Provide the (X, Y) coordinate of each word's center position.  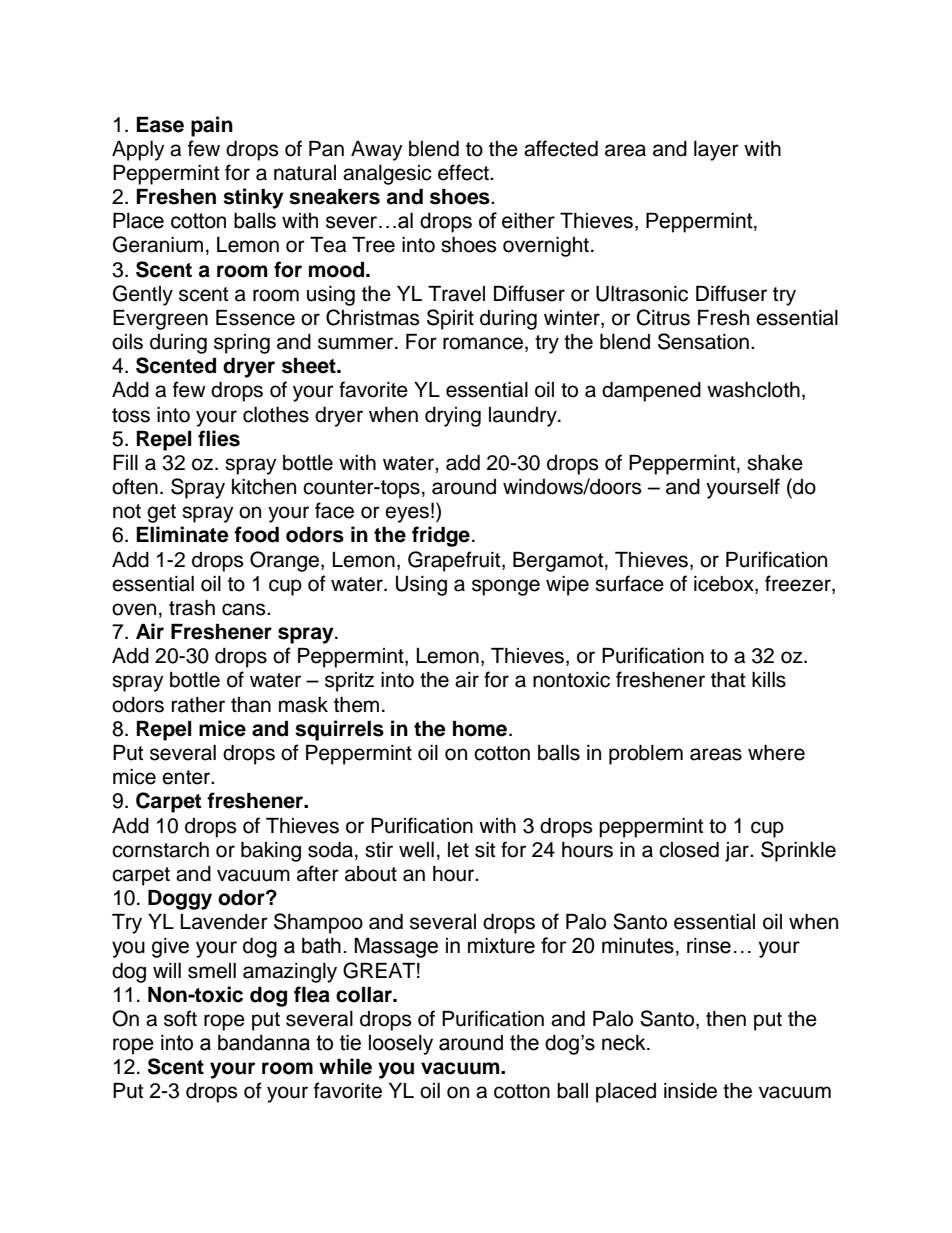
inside (690, 1091)
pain (212, 126)
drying (453, 417)
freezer (799, 584)
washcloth (753, 390)
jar (738, 852)
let (458, 850)
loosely (401, 1045)
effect (464, 172)
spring (242, 344)
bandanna (264, 1043)
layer (716, 151)
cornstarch (160, 850)
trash (192, 608)
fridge (441, 536)
